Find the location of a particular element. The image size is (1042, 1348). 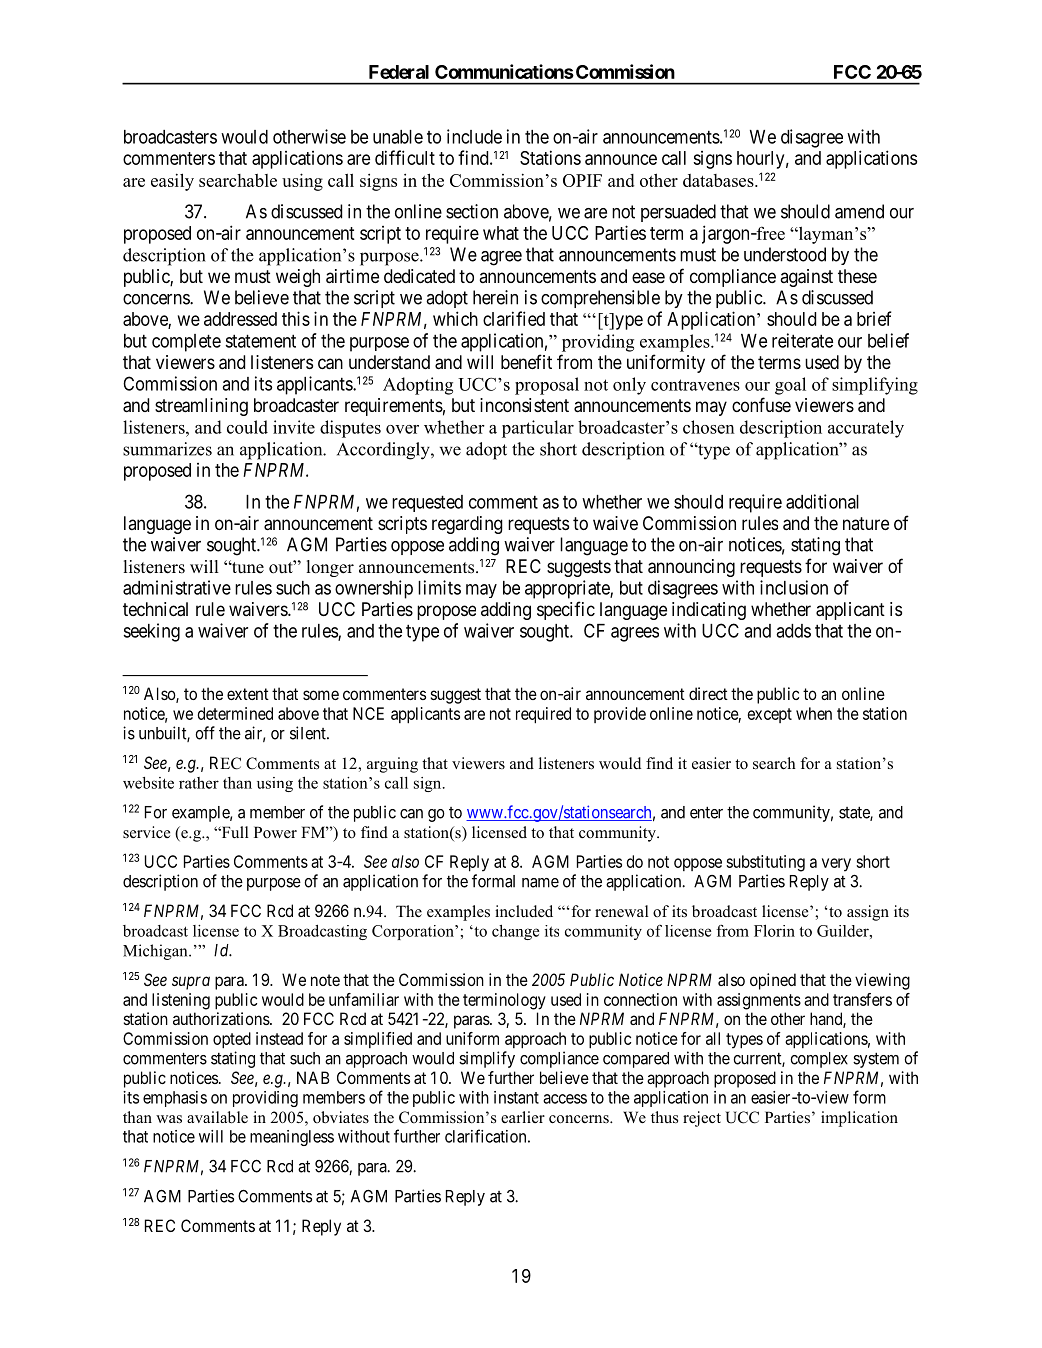

amend is located at coordinates (859, 211).
